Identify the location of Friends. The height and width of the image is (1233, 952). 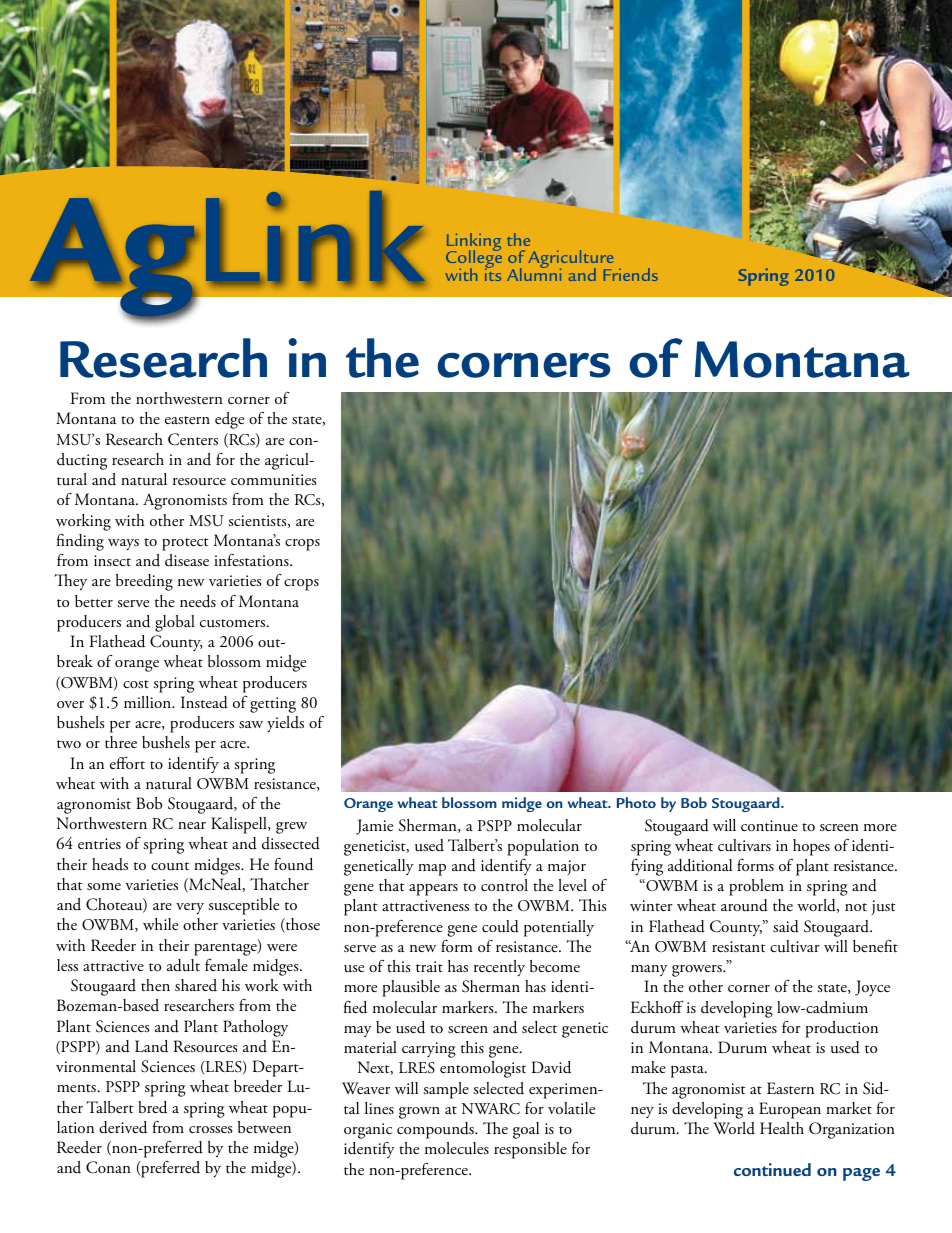
(631, 274).
